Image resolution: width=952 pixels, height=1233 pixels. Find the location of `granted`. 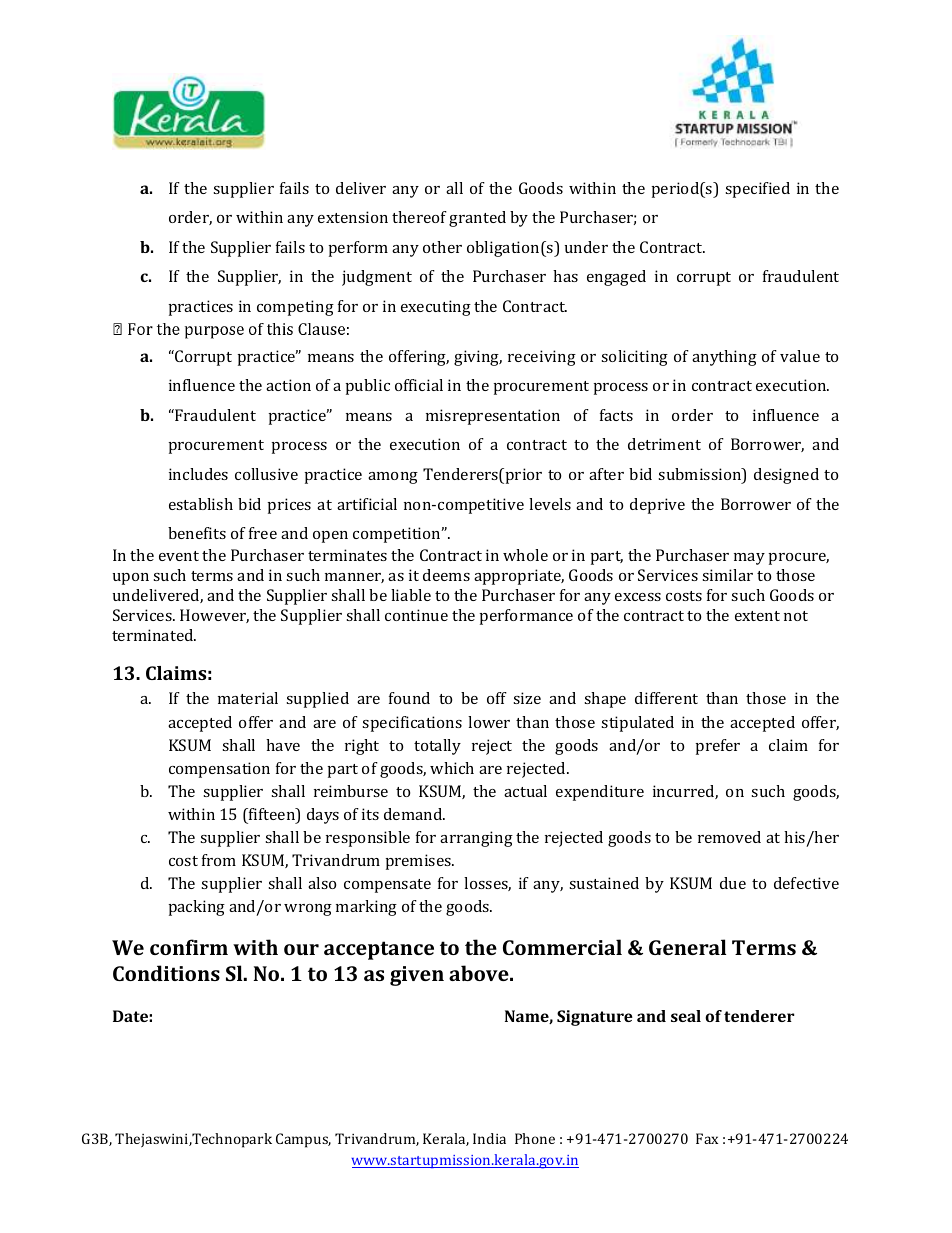

granted is located at coordinates (477, 219).
